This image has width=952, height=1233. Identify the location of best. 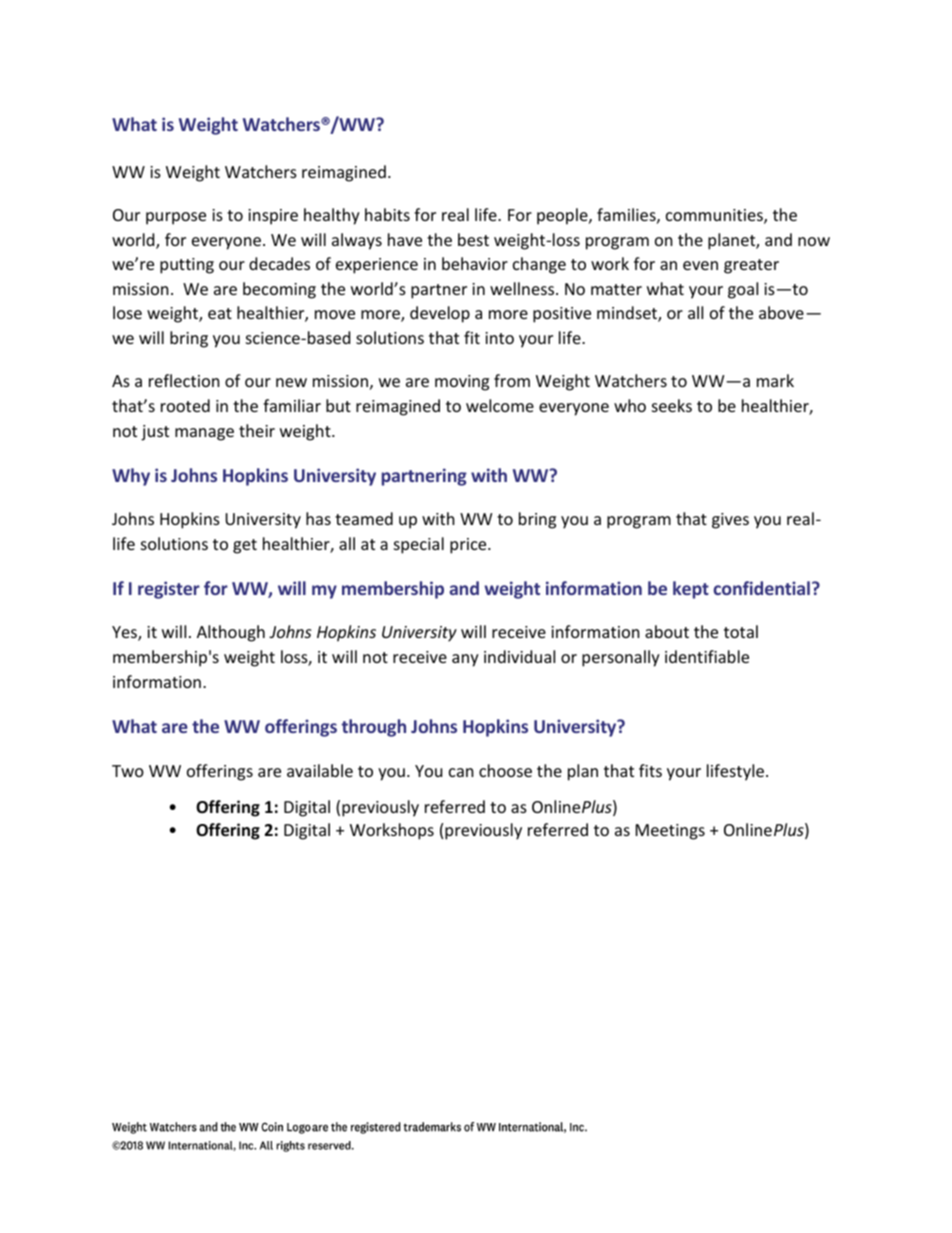
(473, 239).
